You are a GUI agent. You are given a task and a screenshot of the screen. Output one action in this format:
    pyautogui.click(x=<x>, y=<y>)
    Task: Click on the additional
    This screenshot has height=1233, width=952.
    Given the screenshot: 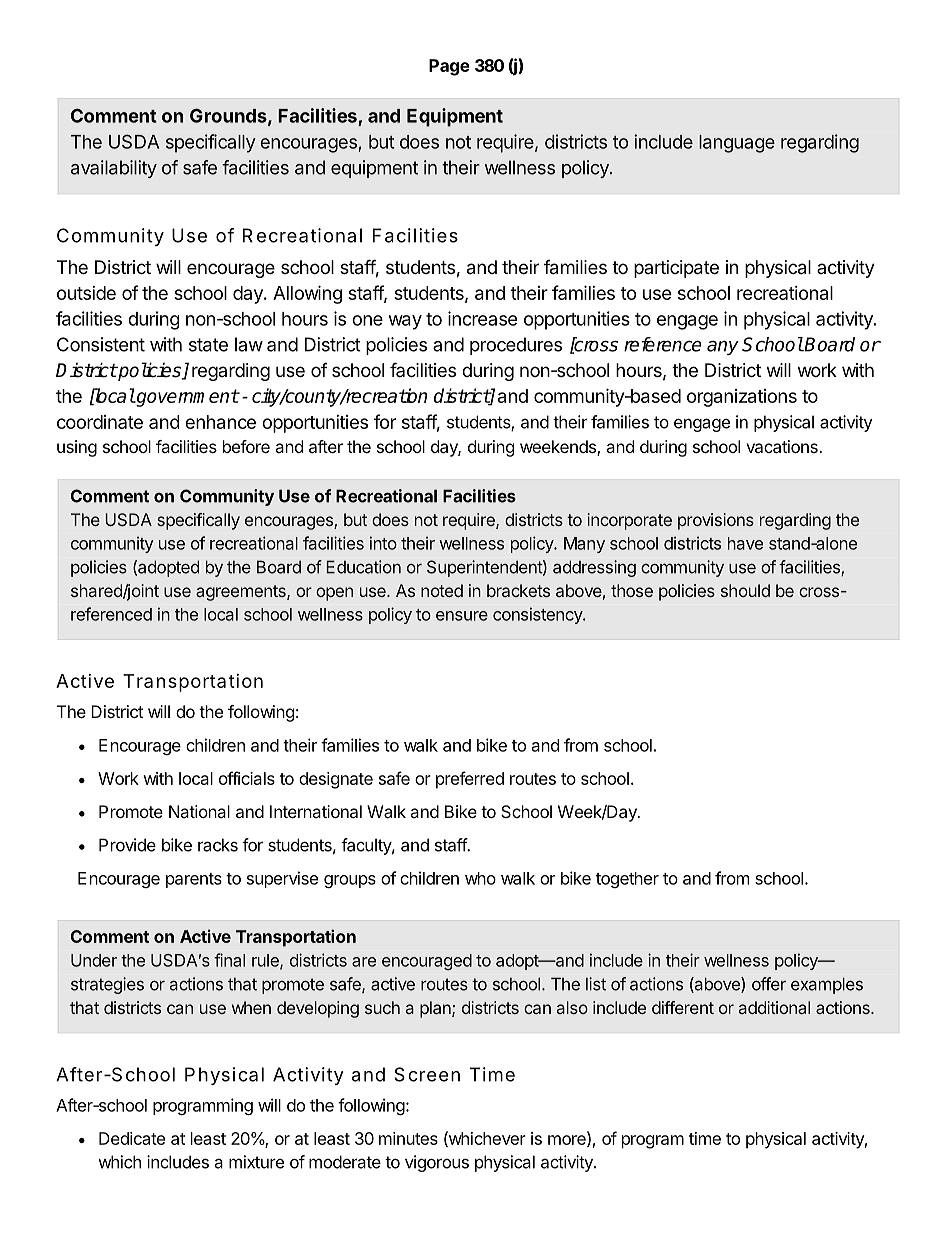 What is the action you would take?
    pyautogui.click(x=774, y=1007)
